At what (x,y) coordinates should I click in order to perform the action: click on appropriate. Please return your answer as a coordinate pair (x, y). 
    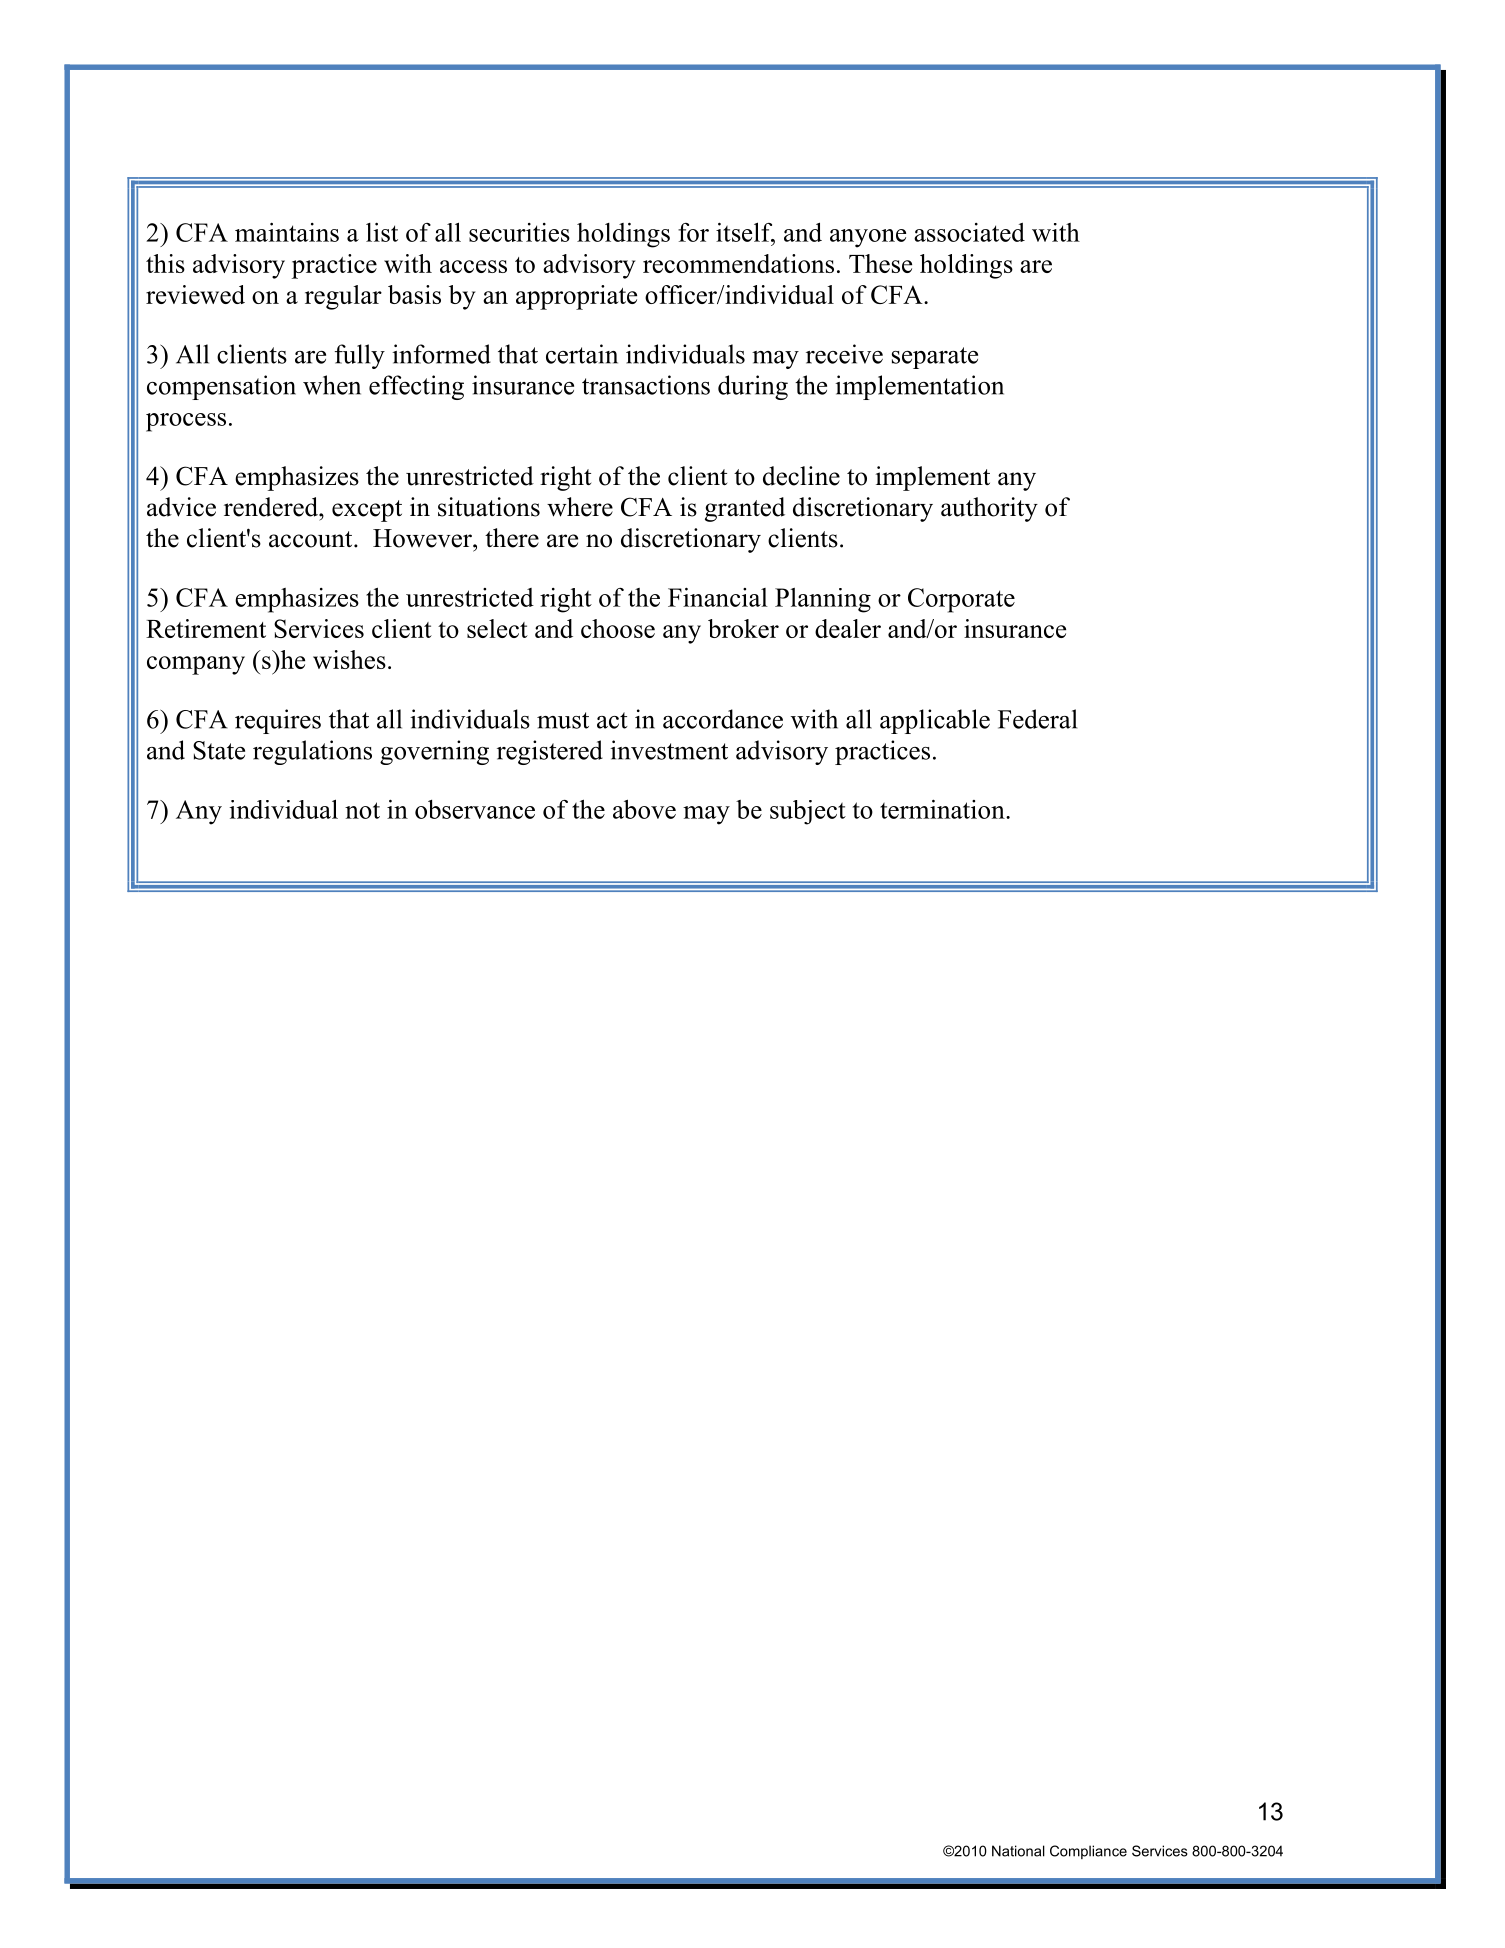
    Looking at the image, I should click on (576, 297).
